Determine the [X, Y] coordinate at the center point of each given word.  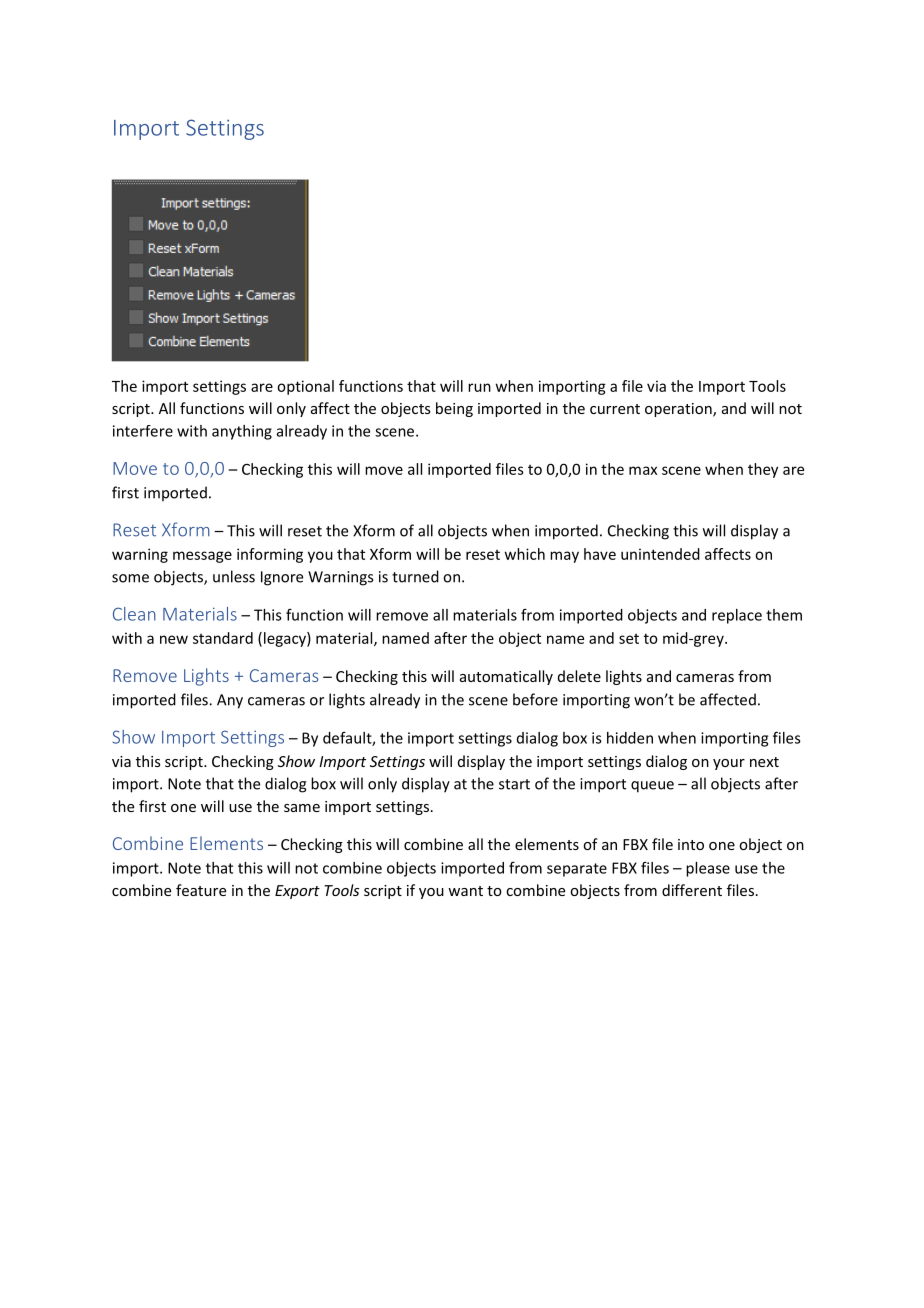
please [708, 869]
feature [201, 890]
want [465, 891]
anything [242, 432]
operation [679, 410]
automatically [506, 677]
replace [737, 616]
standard [223, 638]
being [454, 409]
